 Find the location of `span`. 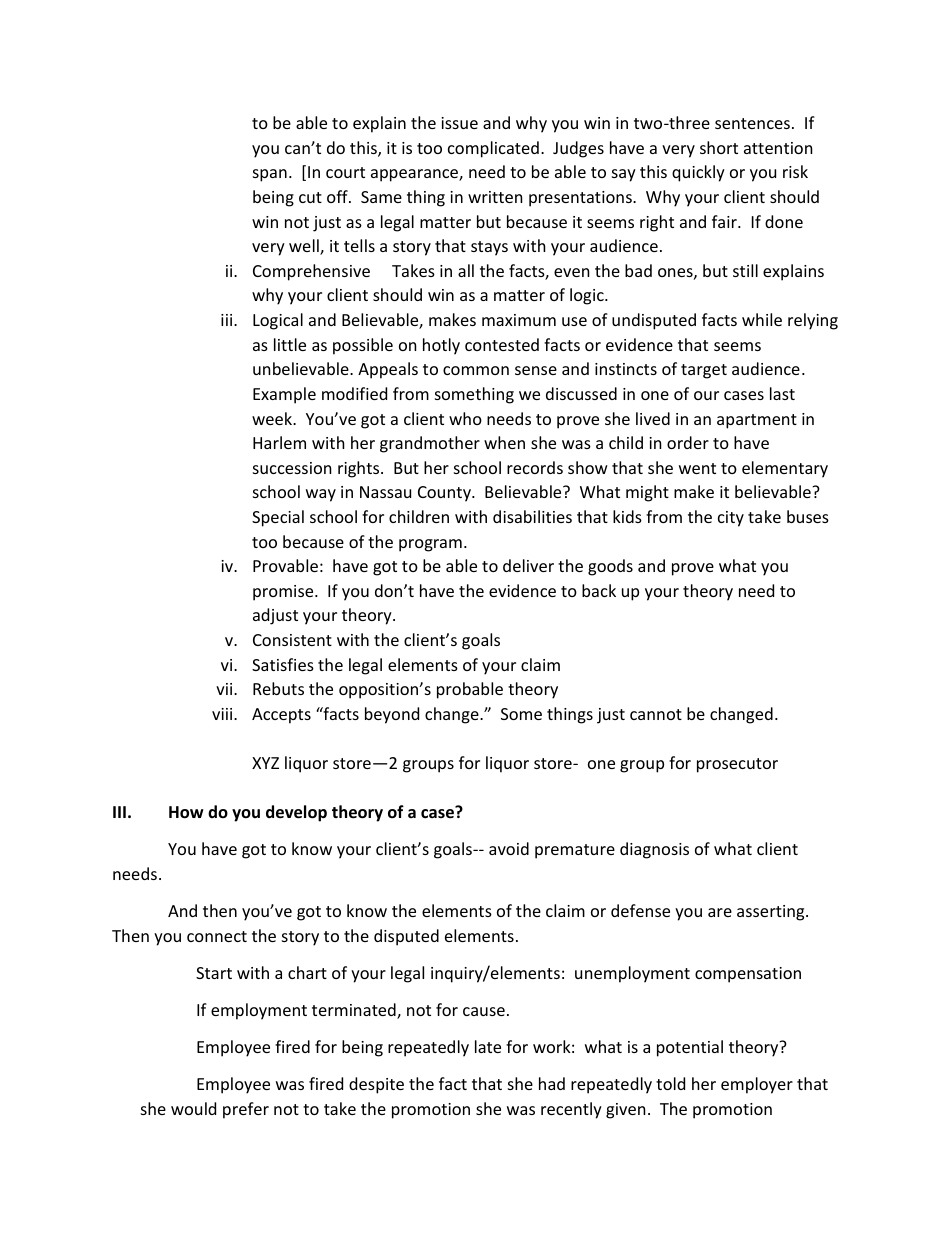

span is located at coordinates (270, 175).
